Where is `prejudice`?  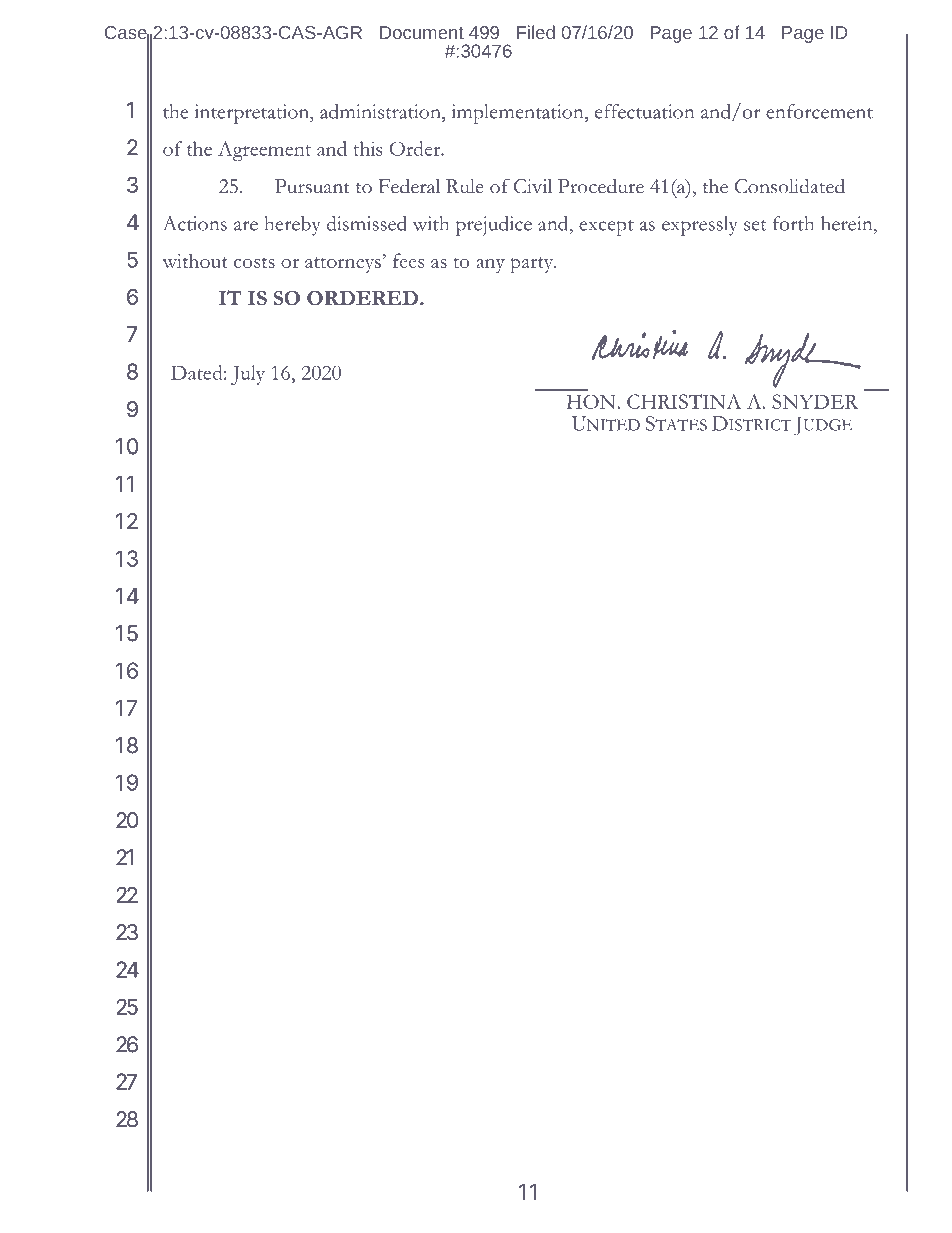
prejudice is located at coordinates (494, 226).
